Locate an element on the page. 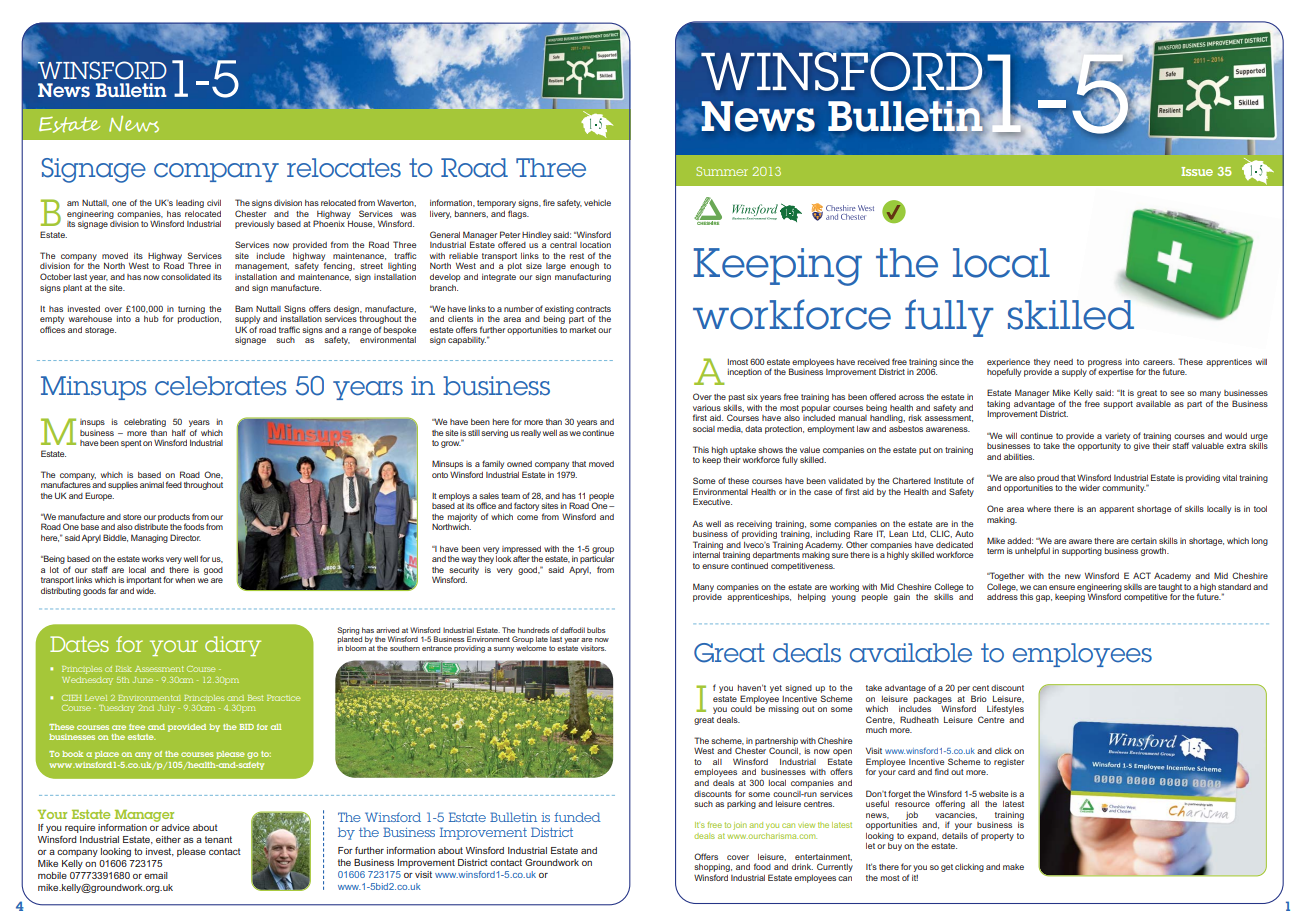 This page has height=924, width=1308. vehicle is located at coordinates (597, 203).
